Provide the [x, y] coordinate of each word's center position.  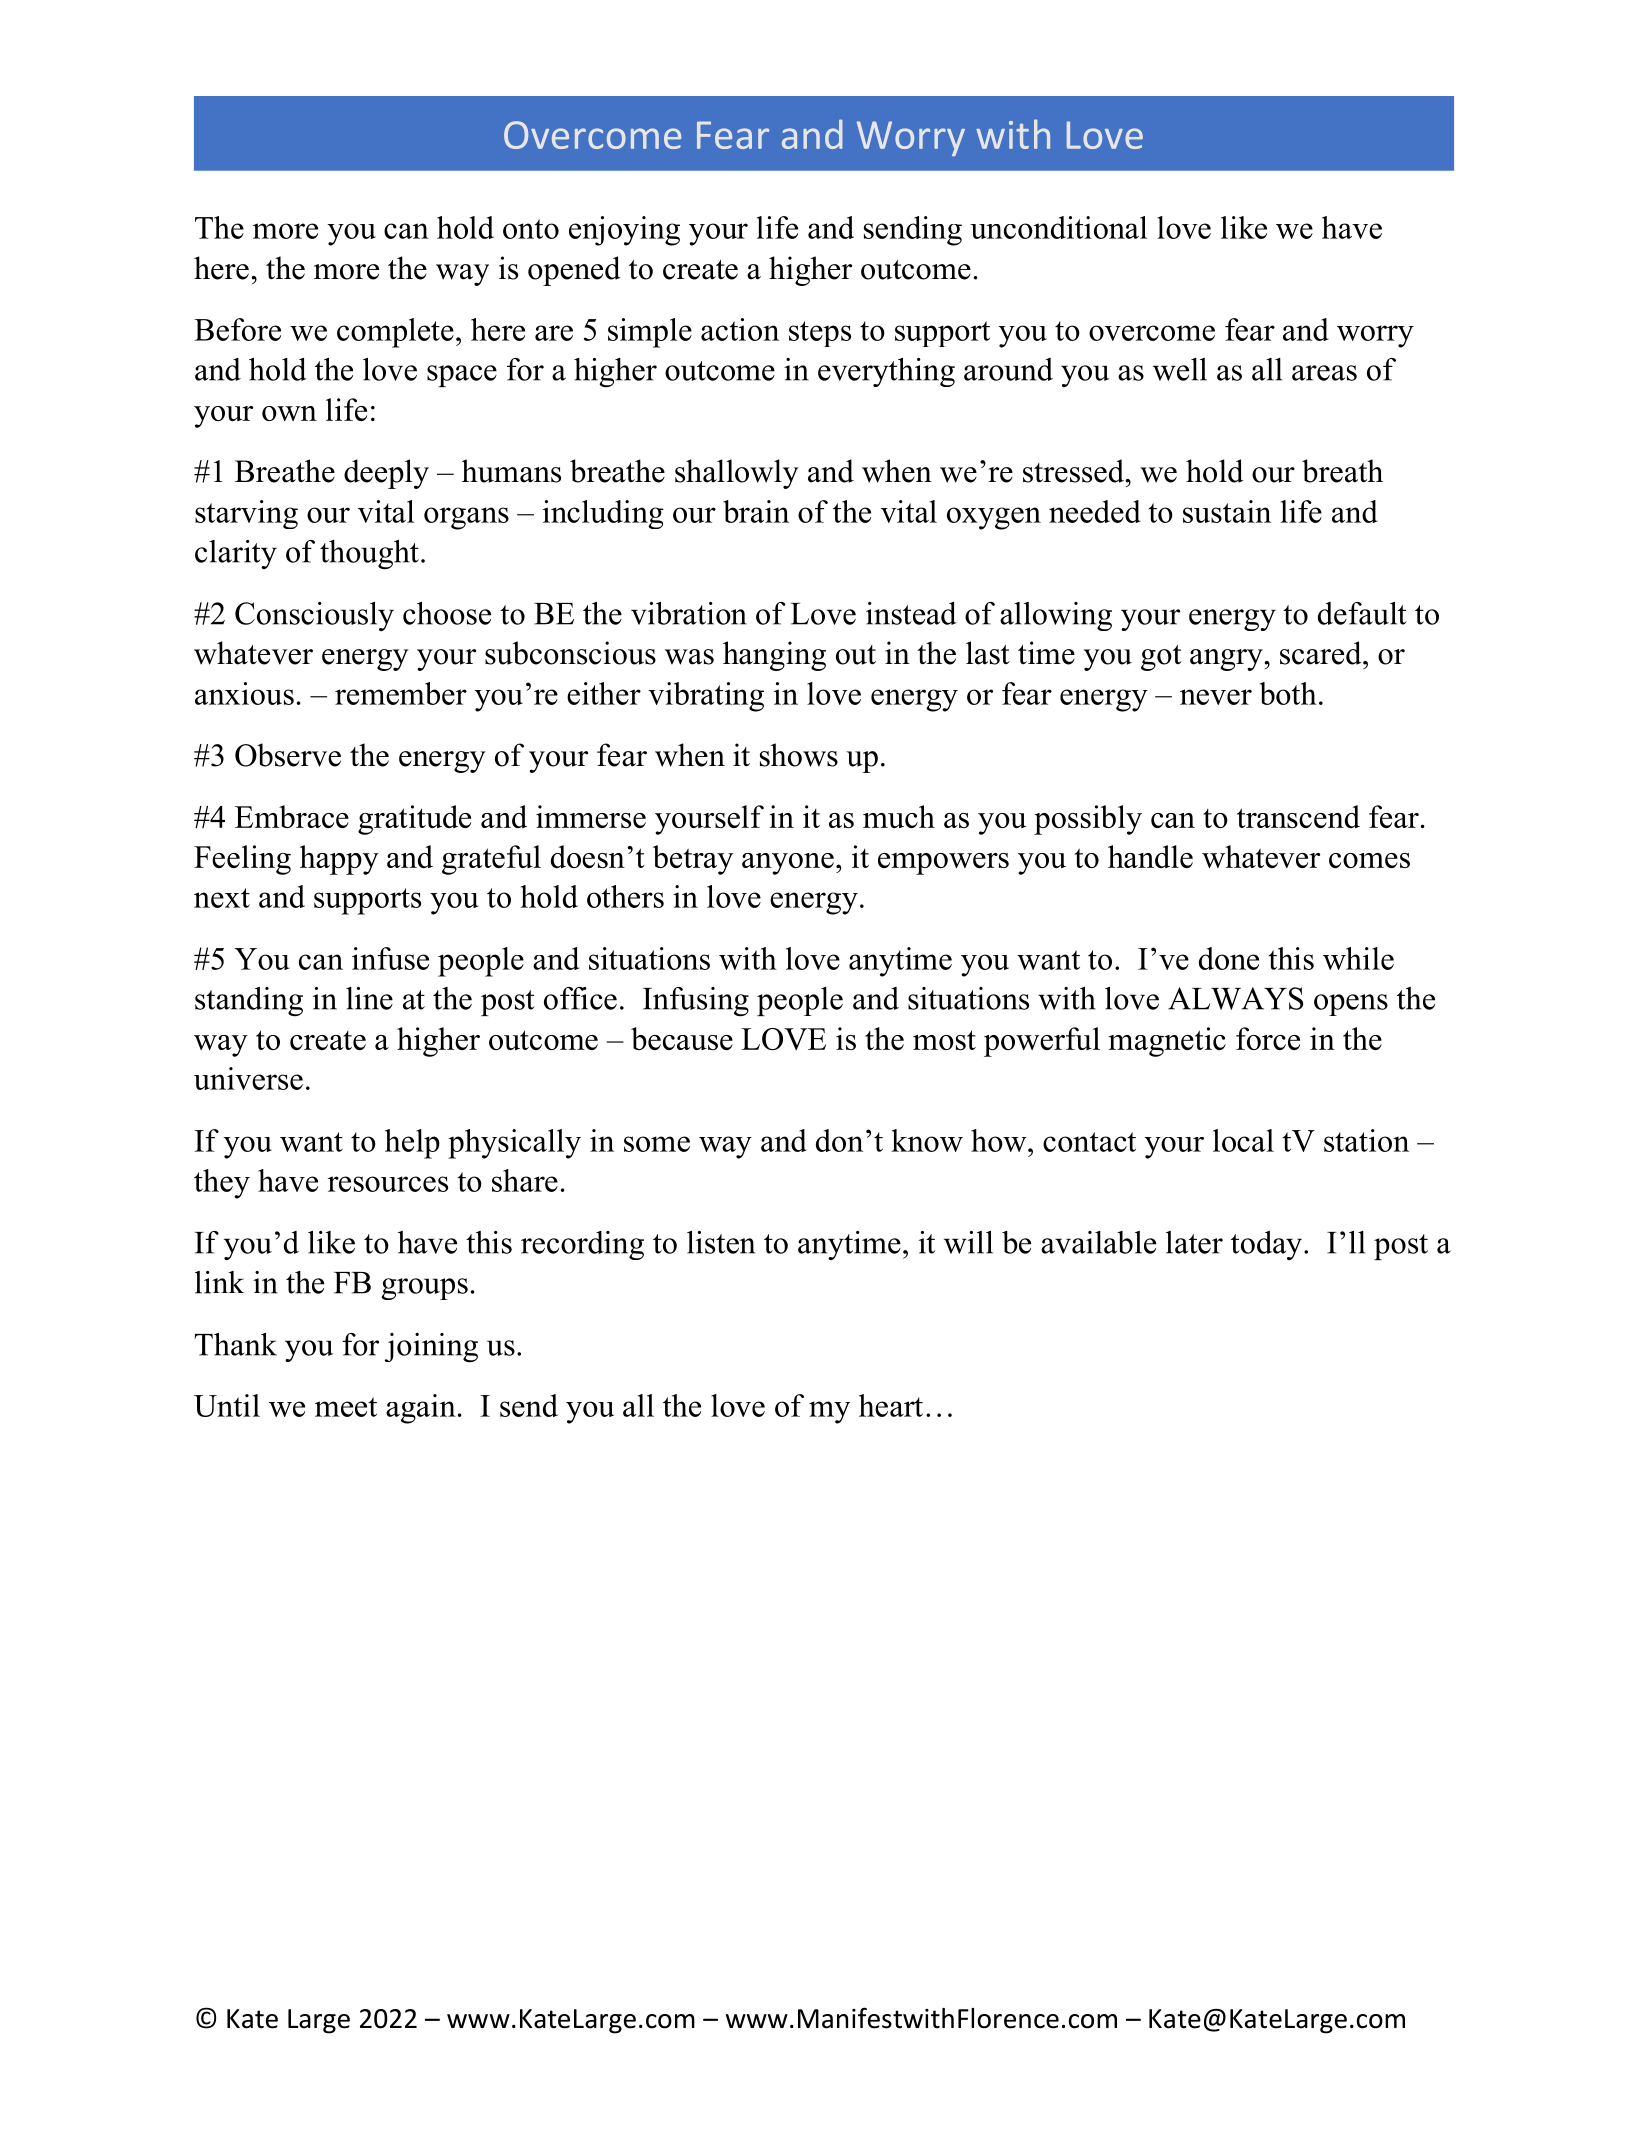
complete [395, 333]
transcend [1298, 816]
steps [820, 334]
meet [346, 1407]
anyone [788, 864]
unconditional [1058, 227]
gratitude [414, 820]
